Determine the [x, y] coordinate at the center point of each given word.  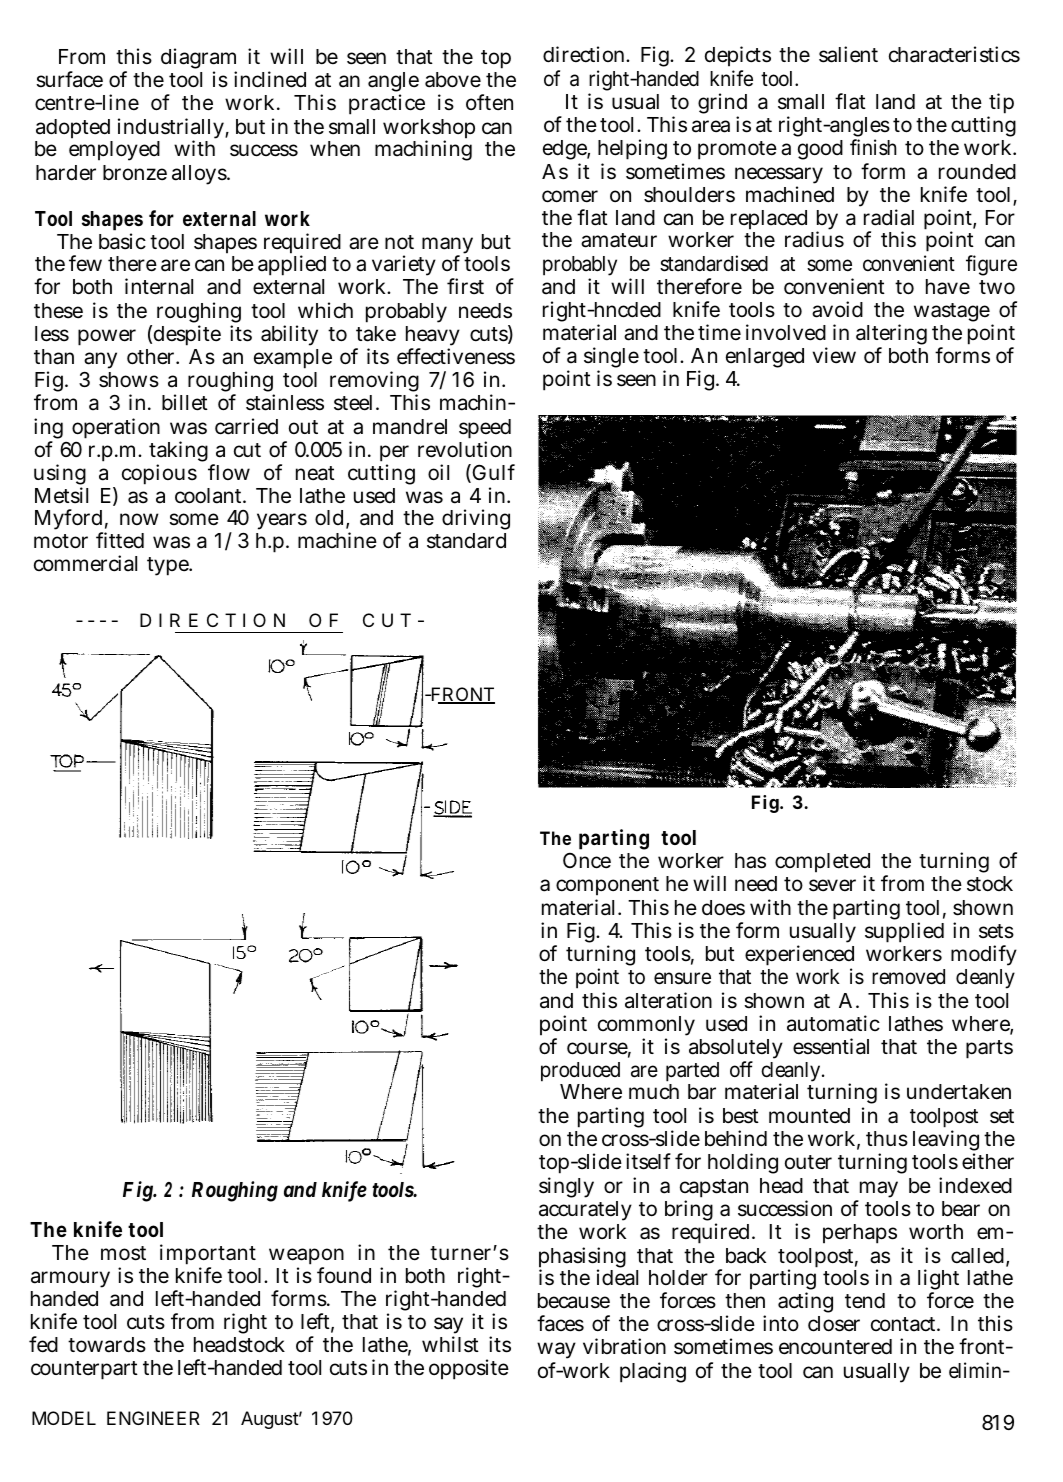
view [834, 355]
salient [848, 54]
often [489, 102]
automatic [833, 1023]
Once [587, 861]
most [123, 1253]
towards [107, 1345]
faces [560, 1323]
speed [485, 430]
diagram [199, 60]
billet [185, 402]
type [169, 566]
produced [580, 1073]
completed [822, 864]
